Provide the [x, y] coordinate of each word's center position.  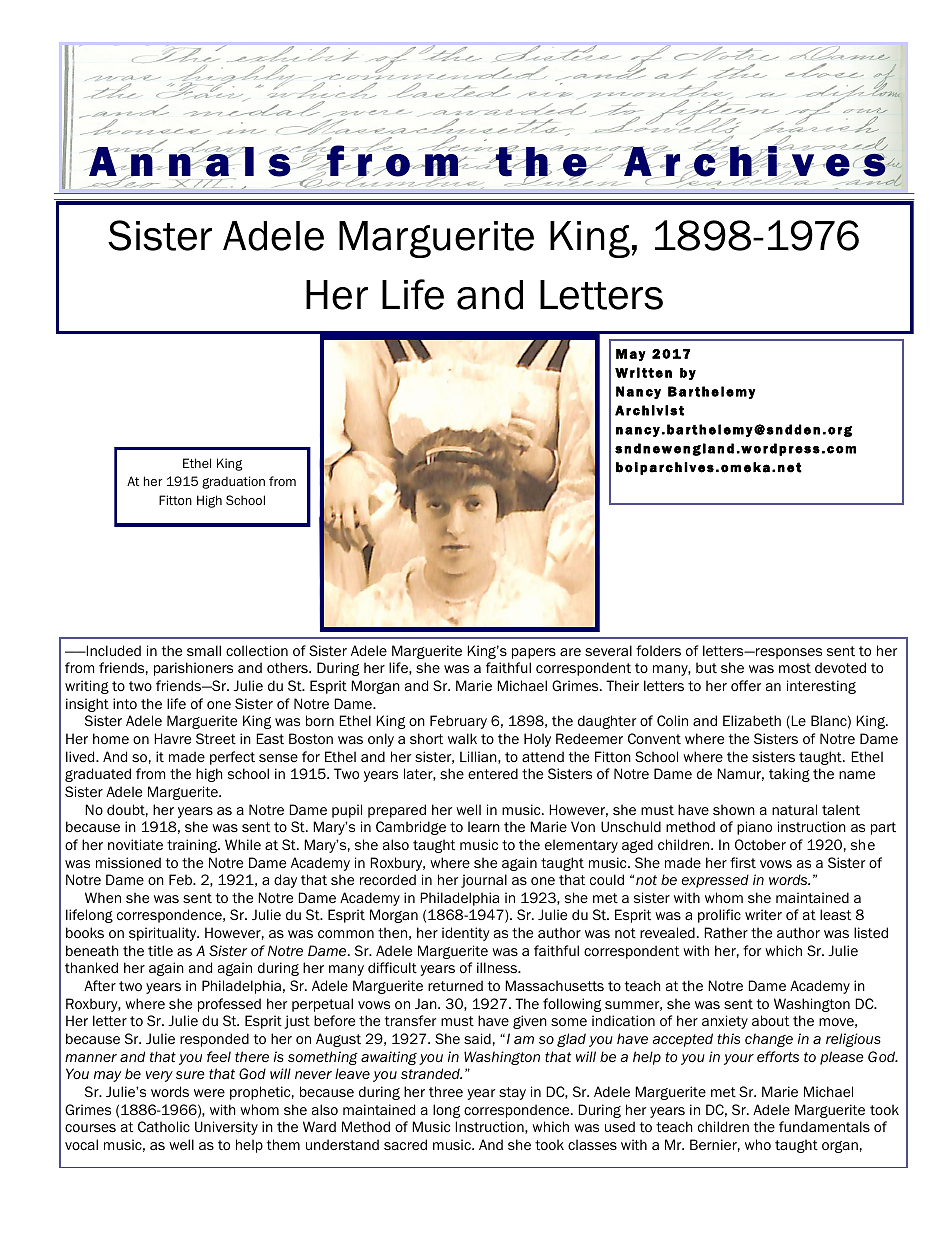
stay [512, 1093]
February [458, 722]
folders [658, 650]
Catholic [164, 1127]
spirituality [164, 934]
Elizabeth [752, 721]
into [125, 703]
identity [466, 934]
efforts [778, 1057]
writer [763, 915]
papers [534, 653]
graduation [233, 482]
